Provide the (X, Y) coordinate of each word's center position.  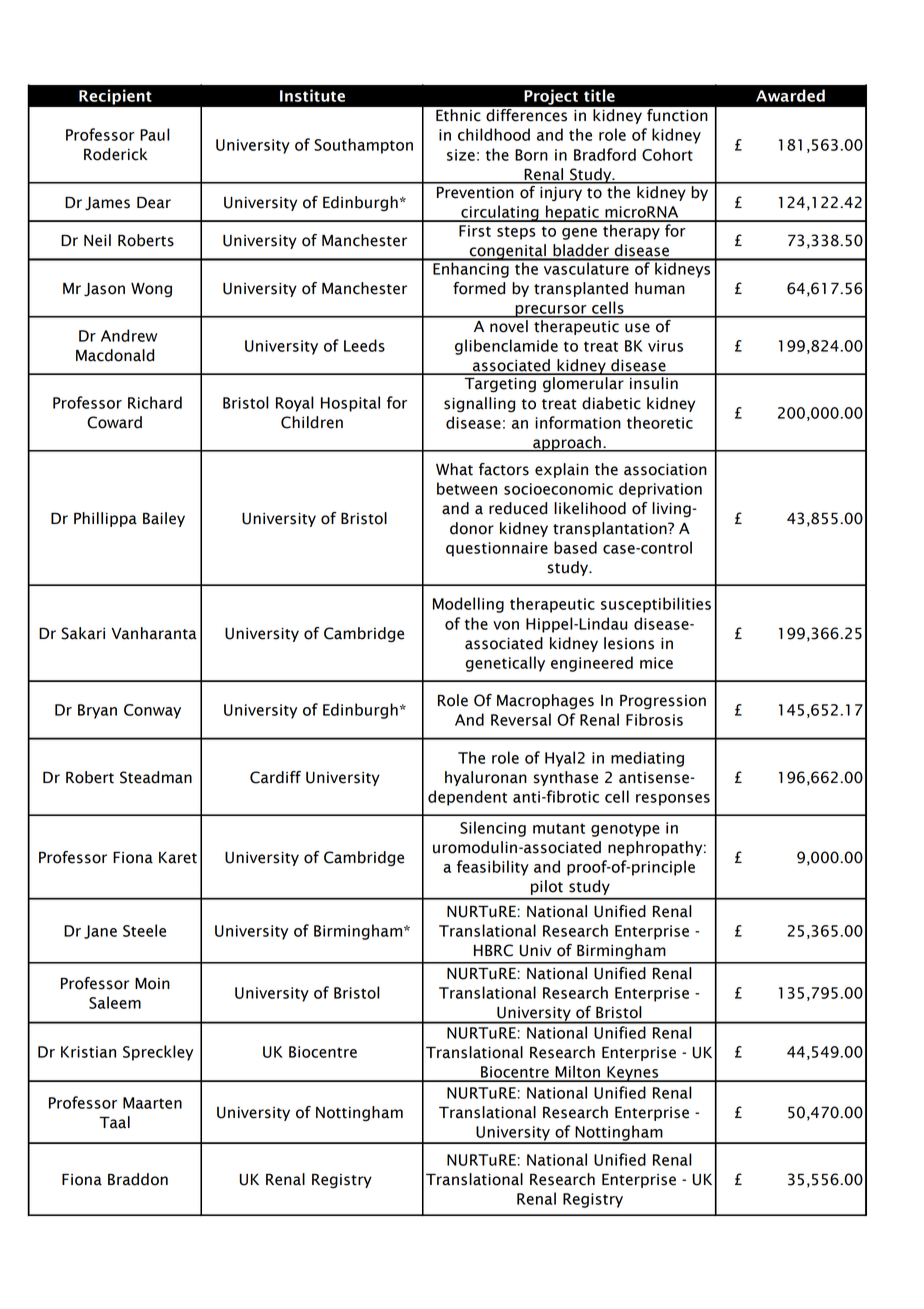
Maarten (152, 1103)
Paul (155, 134)
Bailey (164, 519)
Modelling (468, 605)
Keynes (633, 1074)
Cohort (667, 154)
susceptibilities (656, 605)
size (461, 155)
